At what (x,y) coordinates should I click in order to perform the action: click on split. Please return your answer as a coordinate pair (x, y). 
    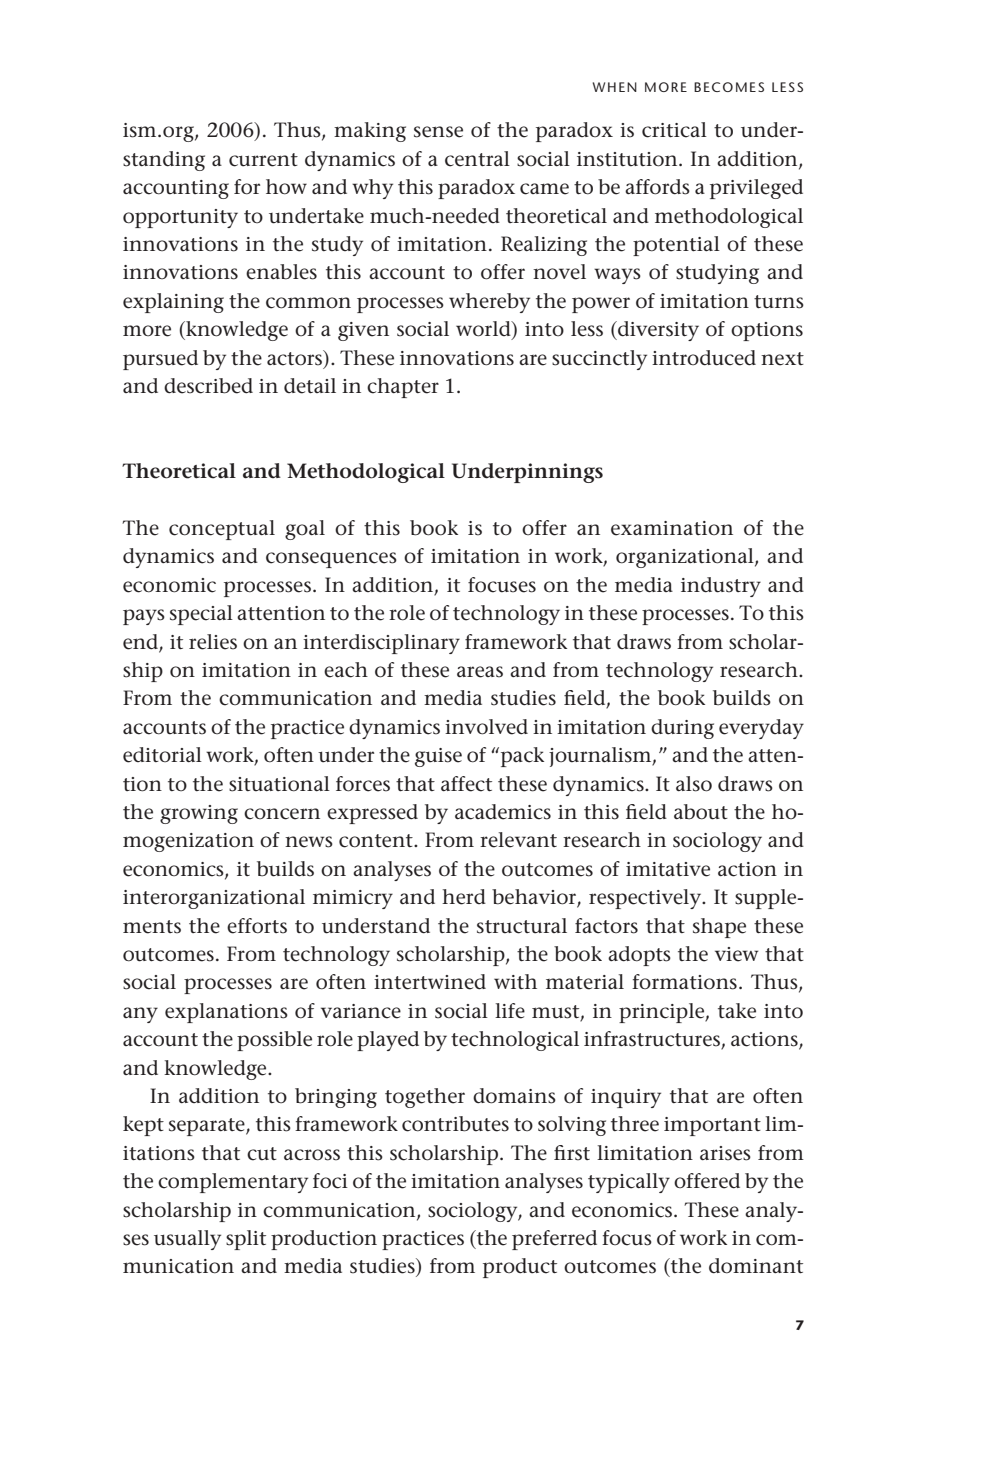
    Looking at the image, I should click on (246, 1240).
